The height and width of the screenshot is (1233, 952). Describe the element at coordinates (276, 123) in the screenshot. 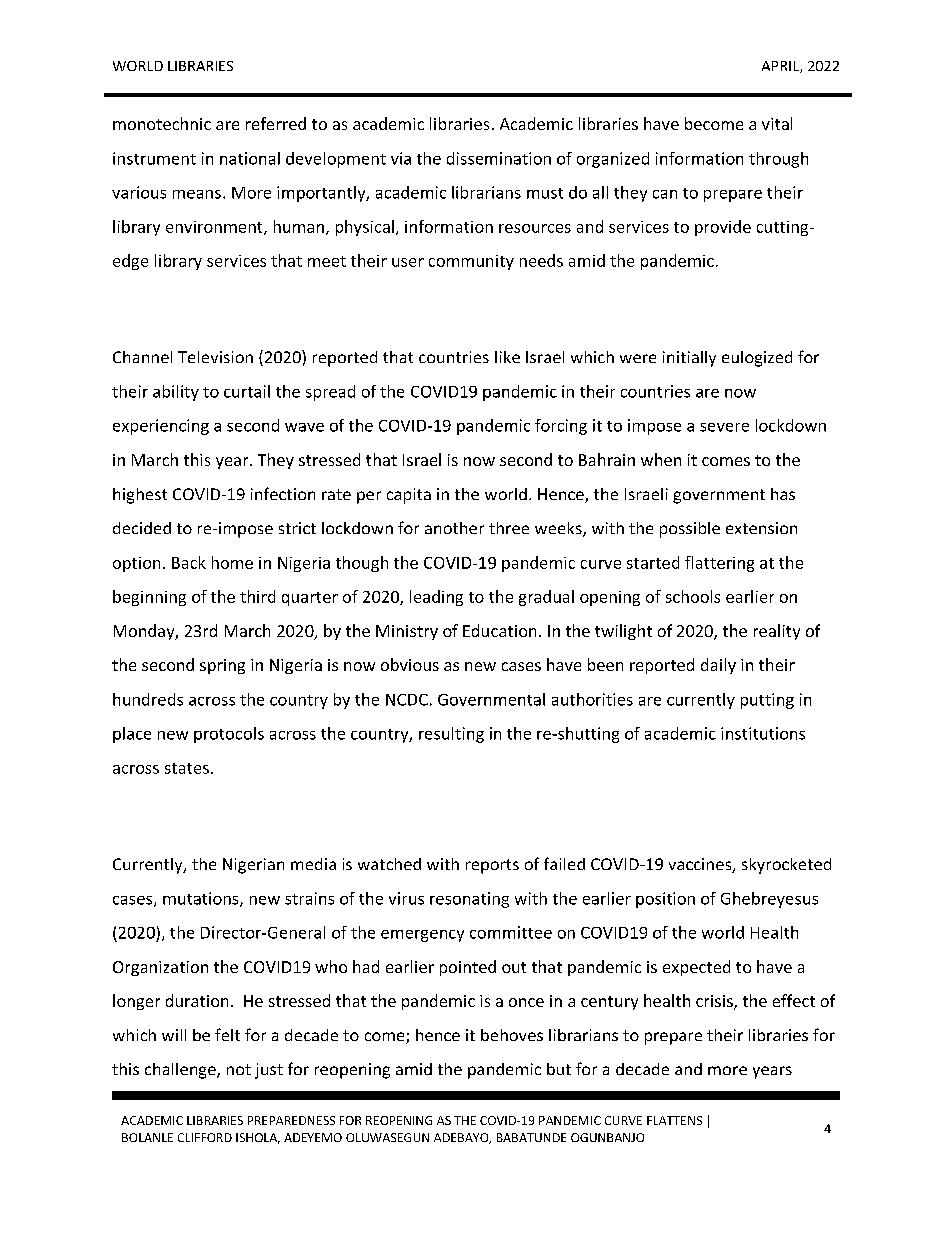

I see `referred` at that location.
